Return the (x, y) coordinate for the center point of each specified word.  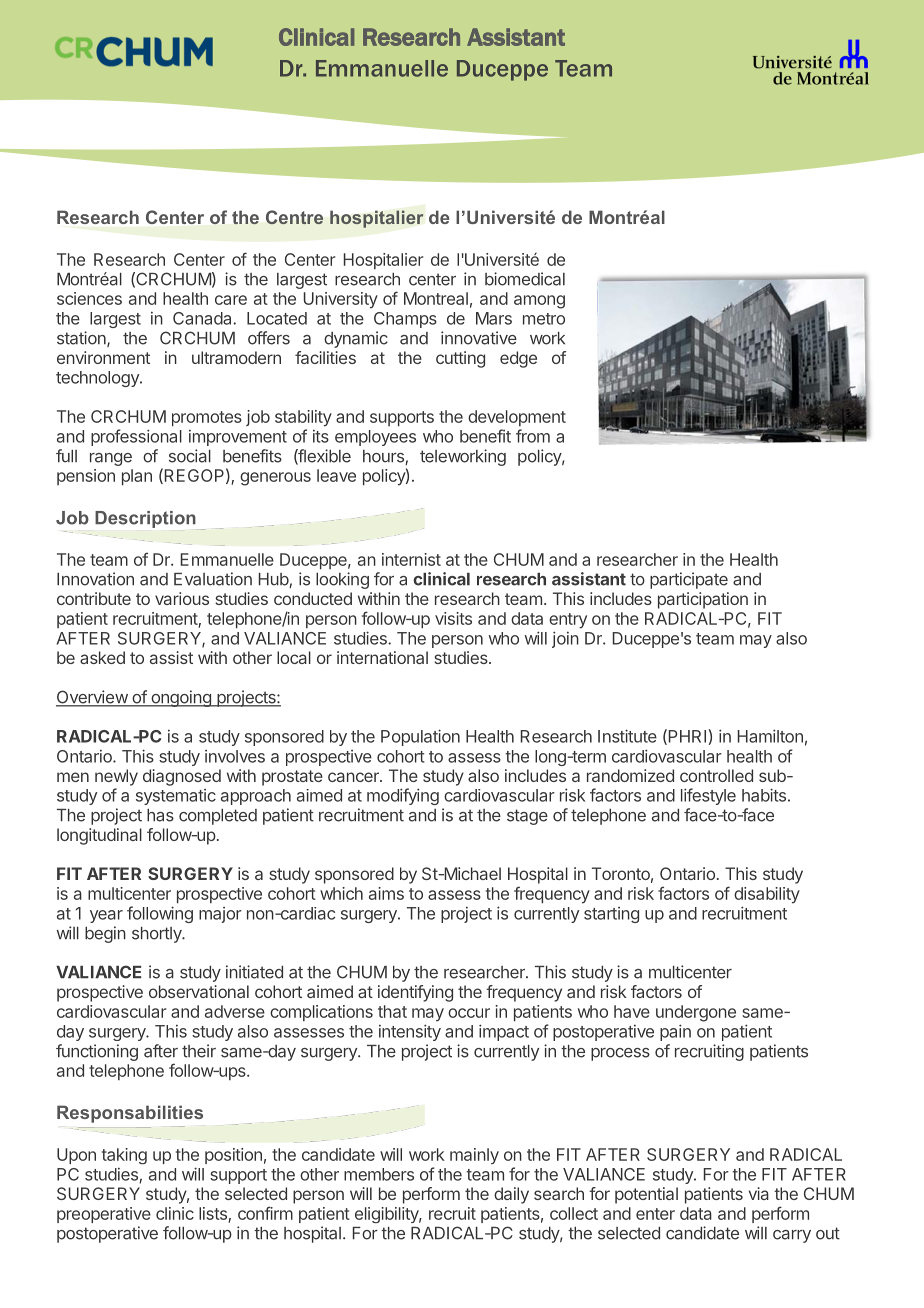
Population (420, 737)
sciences (89, 298)
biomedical (525, 279)
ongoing (181, 698)
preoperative (104, 1215)
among (539, 302)
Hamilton (770, 736)
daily (511, 1195)
